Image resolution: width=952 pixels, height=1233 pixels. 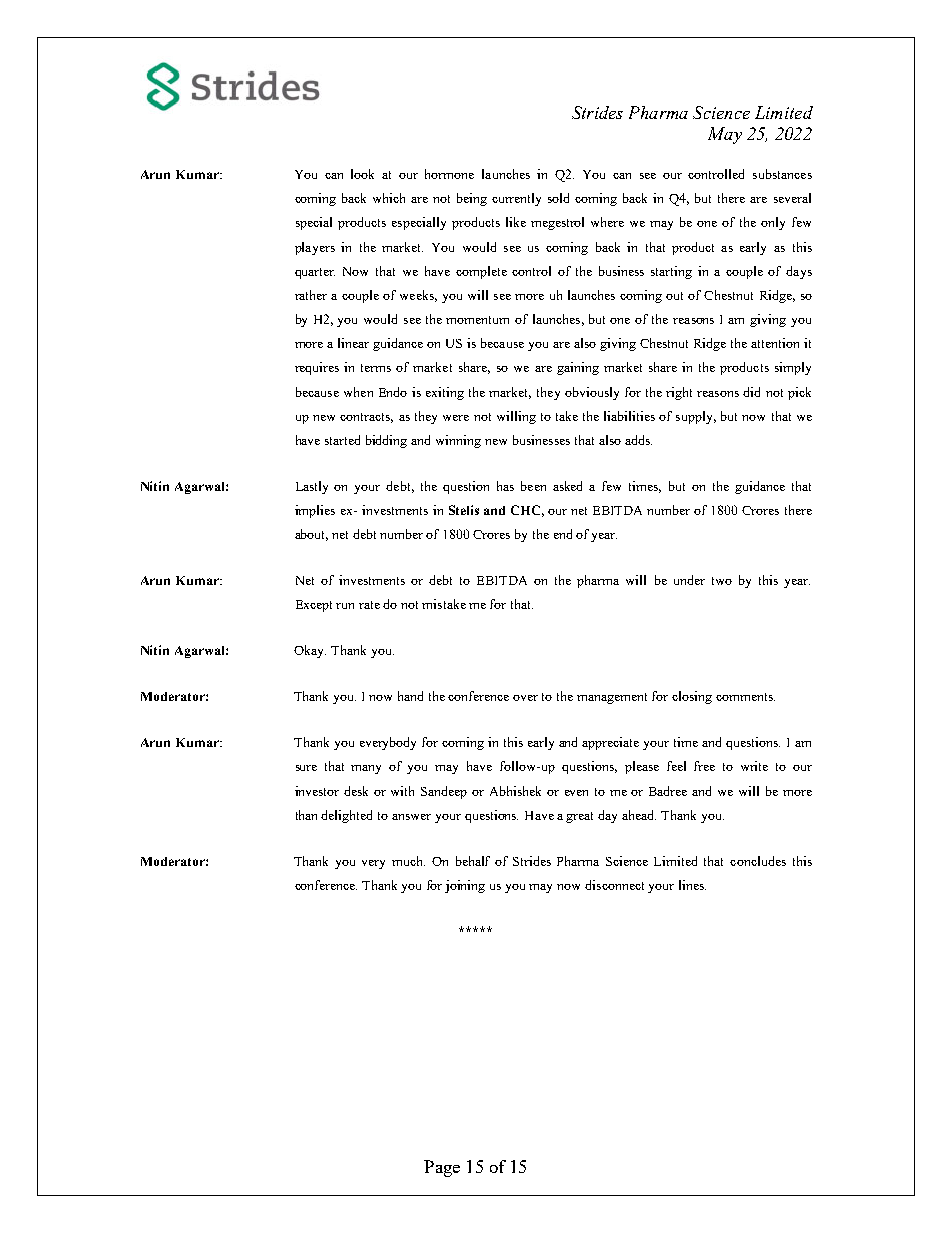 What do you see at coordinates (567, 486) in the image?
I see `asked` at bounding box center [567, 486].
